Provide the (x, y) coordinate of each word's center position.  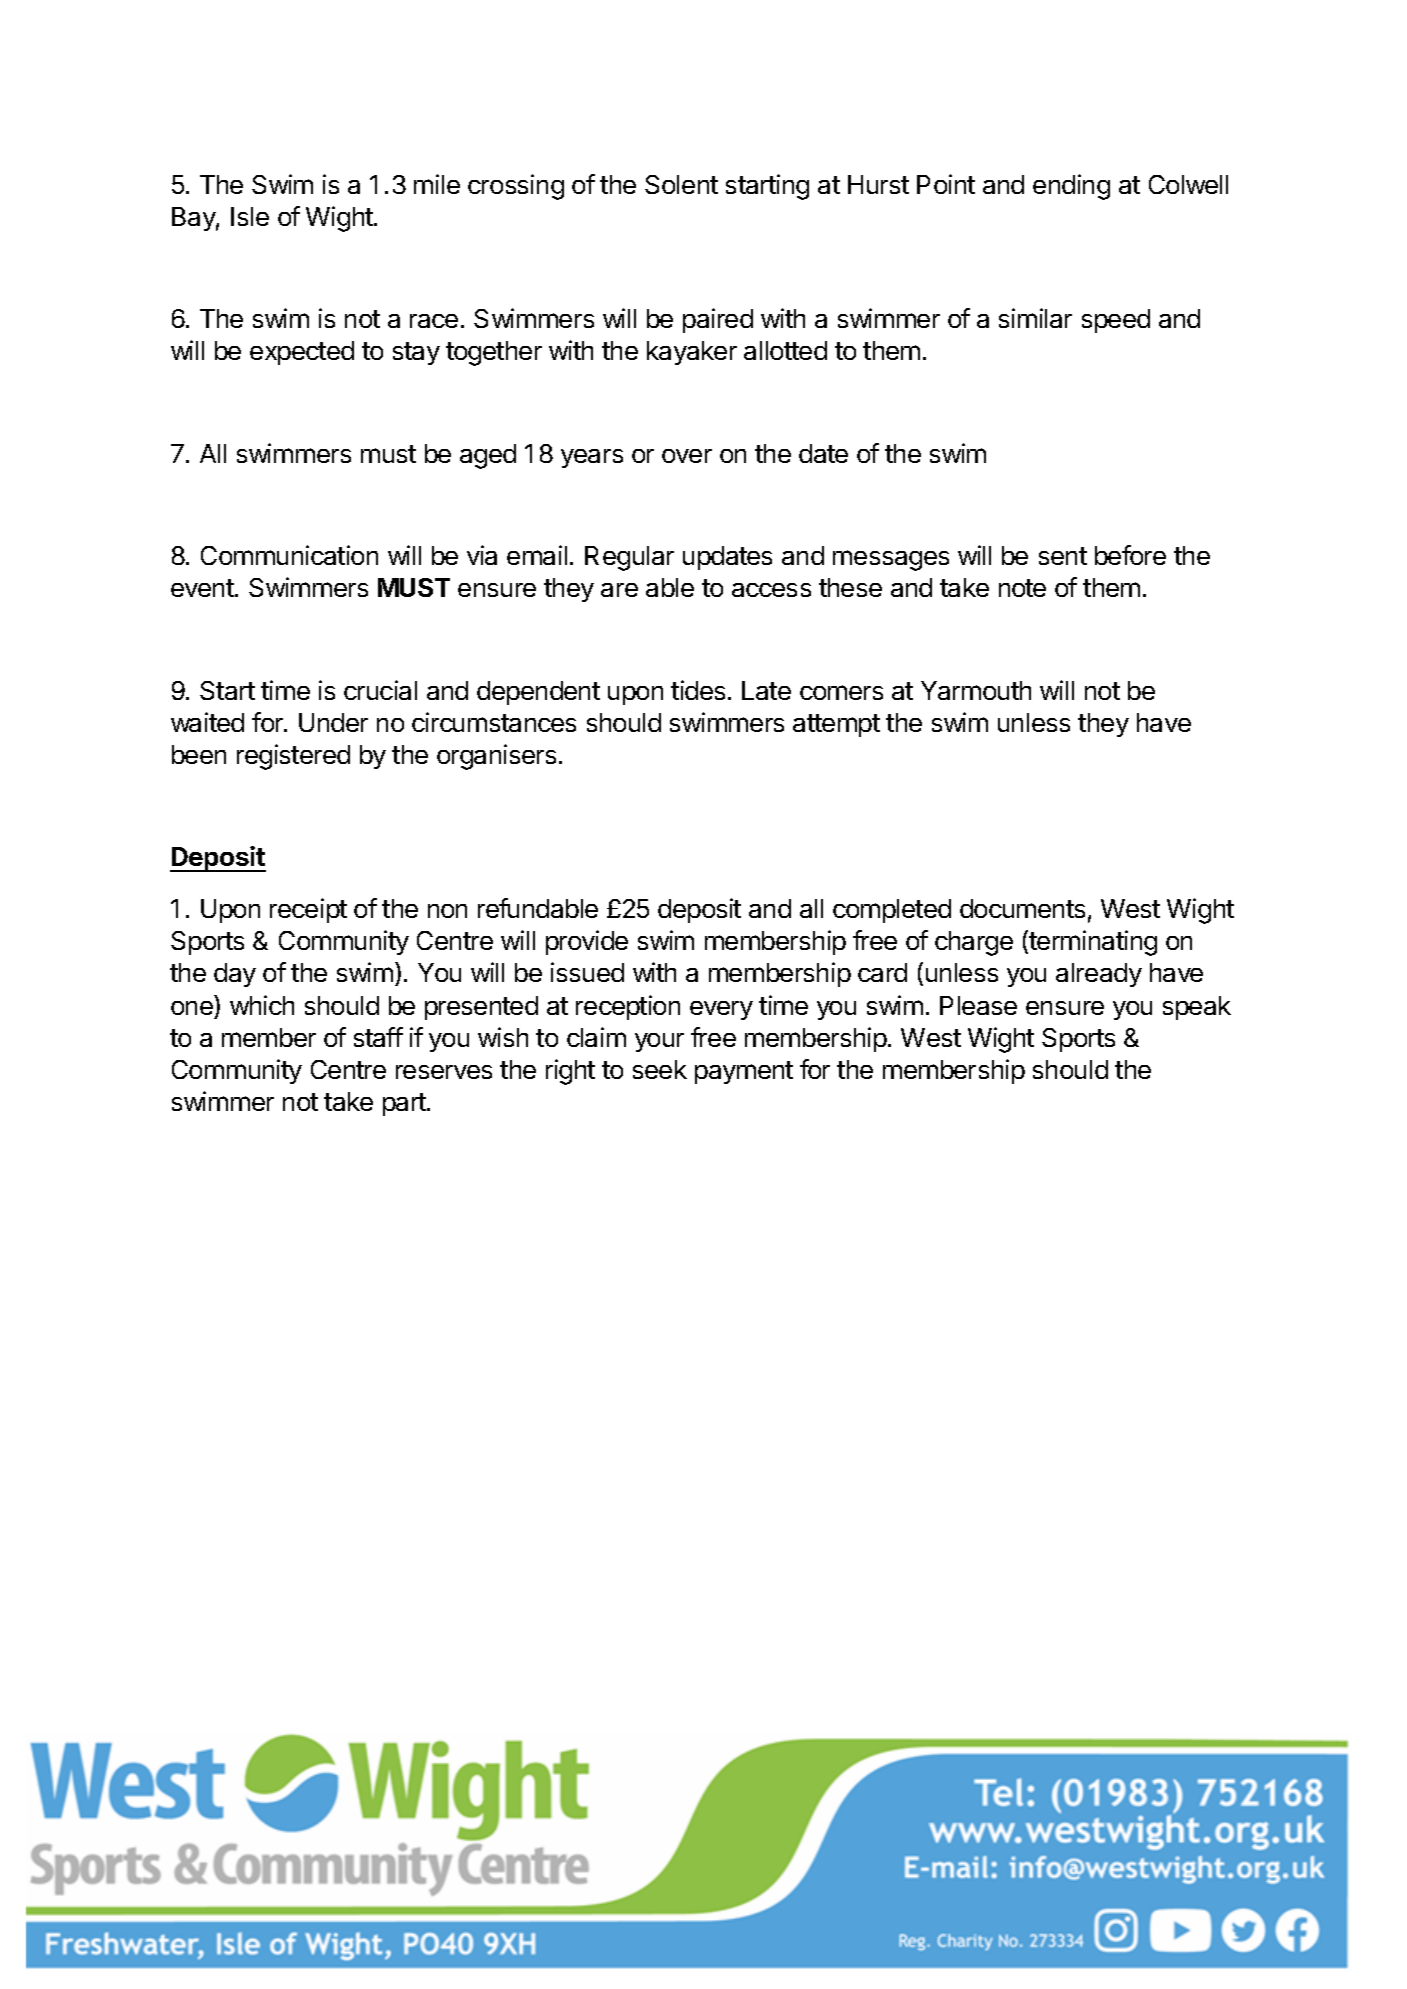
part (405, 1104)
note (1022, 588)
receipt (308, 910)
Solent (681, 184)
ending (1071, 187)
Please (978, 1005)
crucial (380, 690)
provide (587, 942)
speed (1116, 321)
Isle (250, 216)
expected (302, 353)
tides (698, 690)
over (687, 456)
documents (1022, 908)
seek (660, 1069)
